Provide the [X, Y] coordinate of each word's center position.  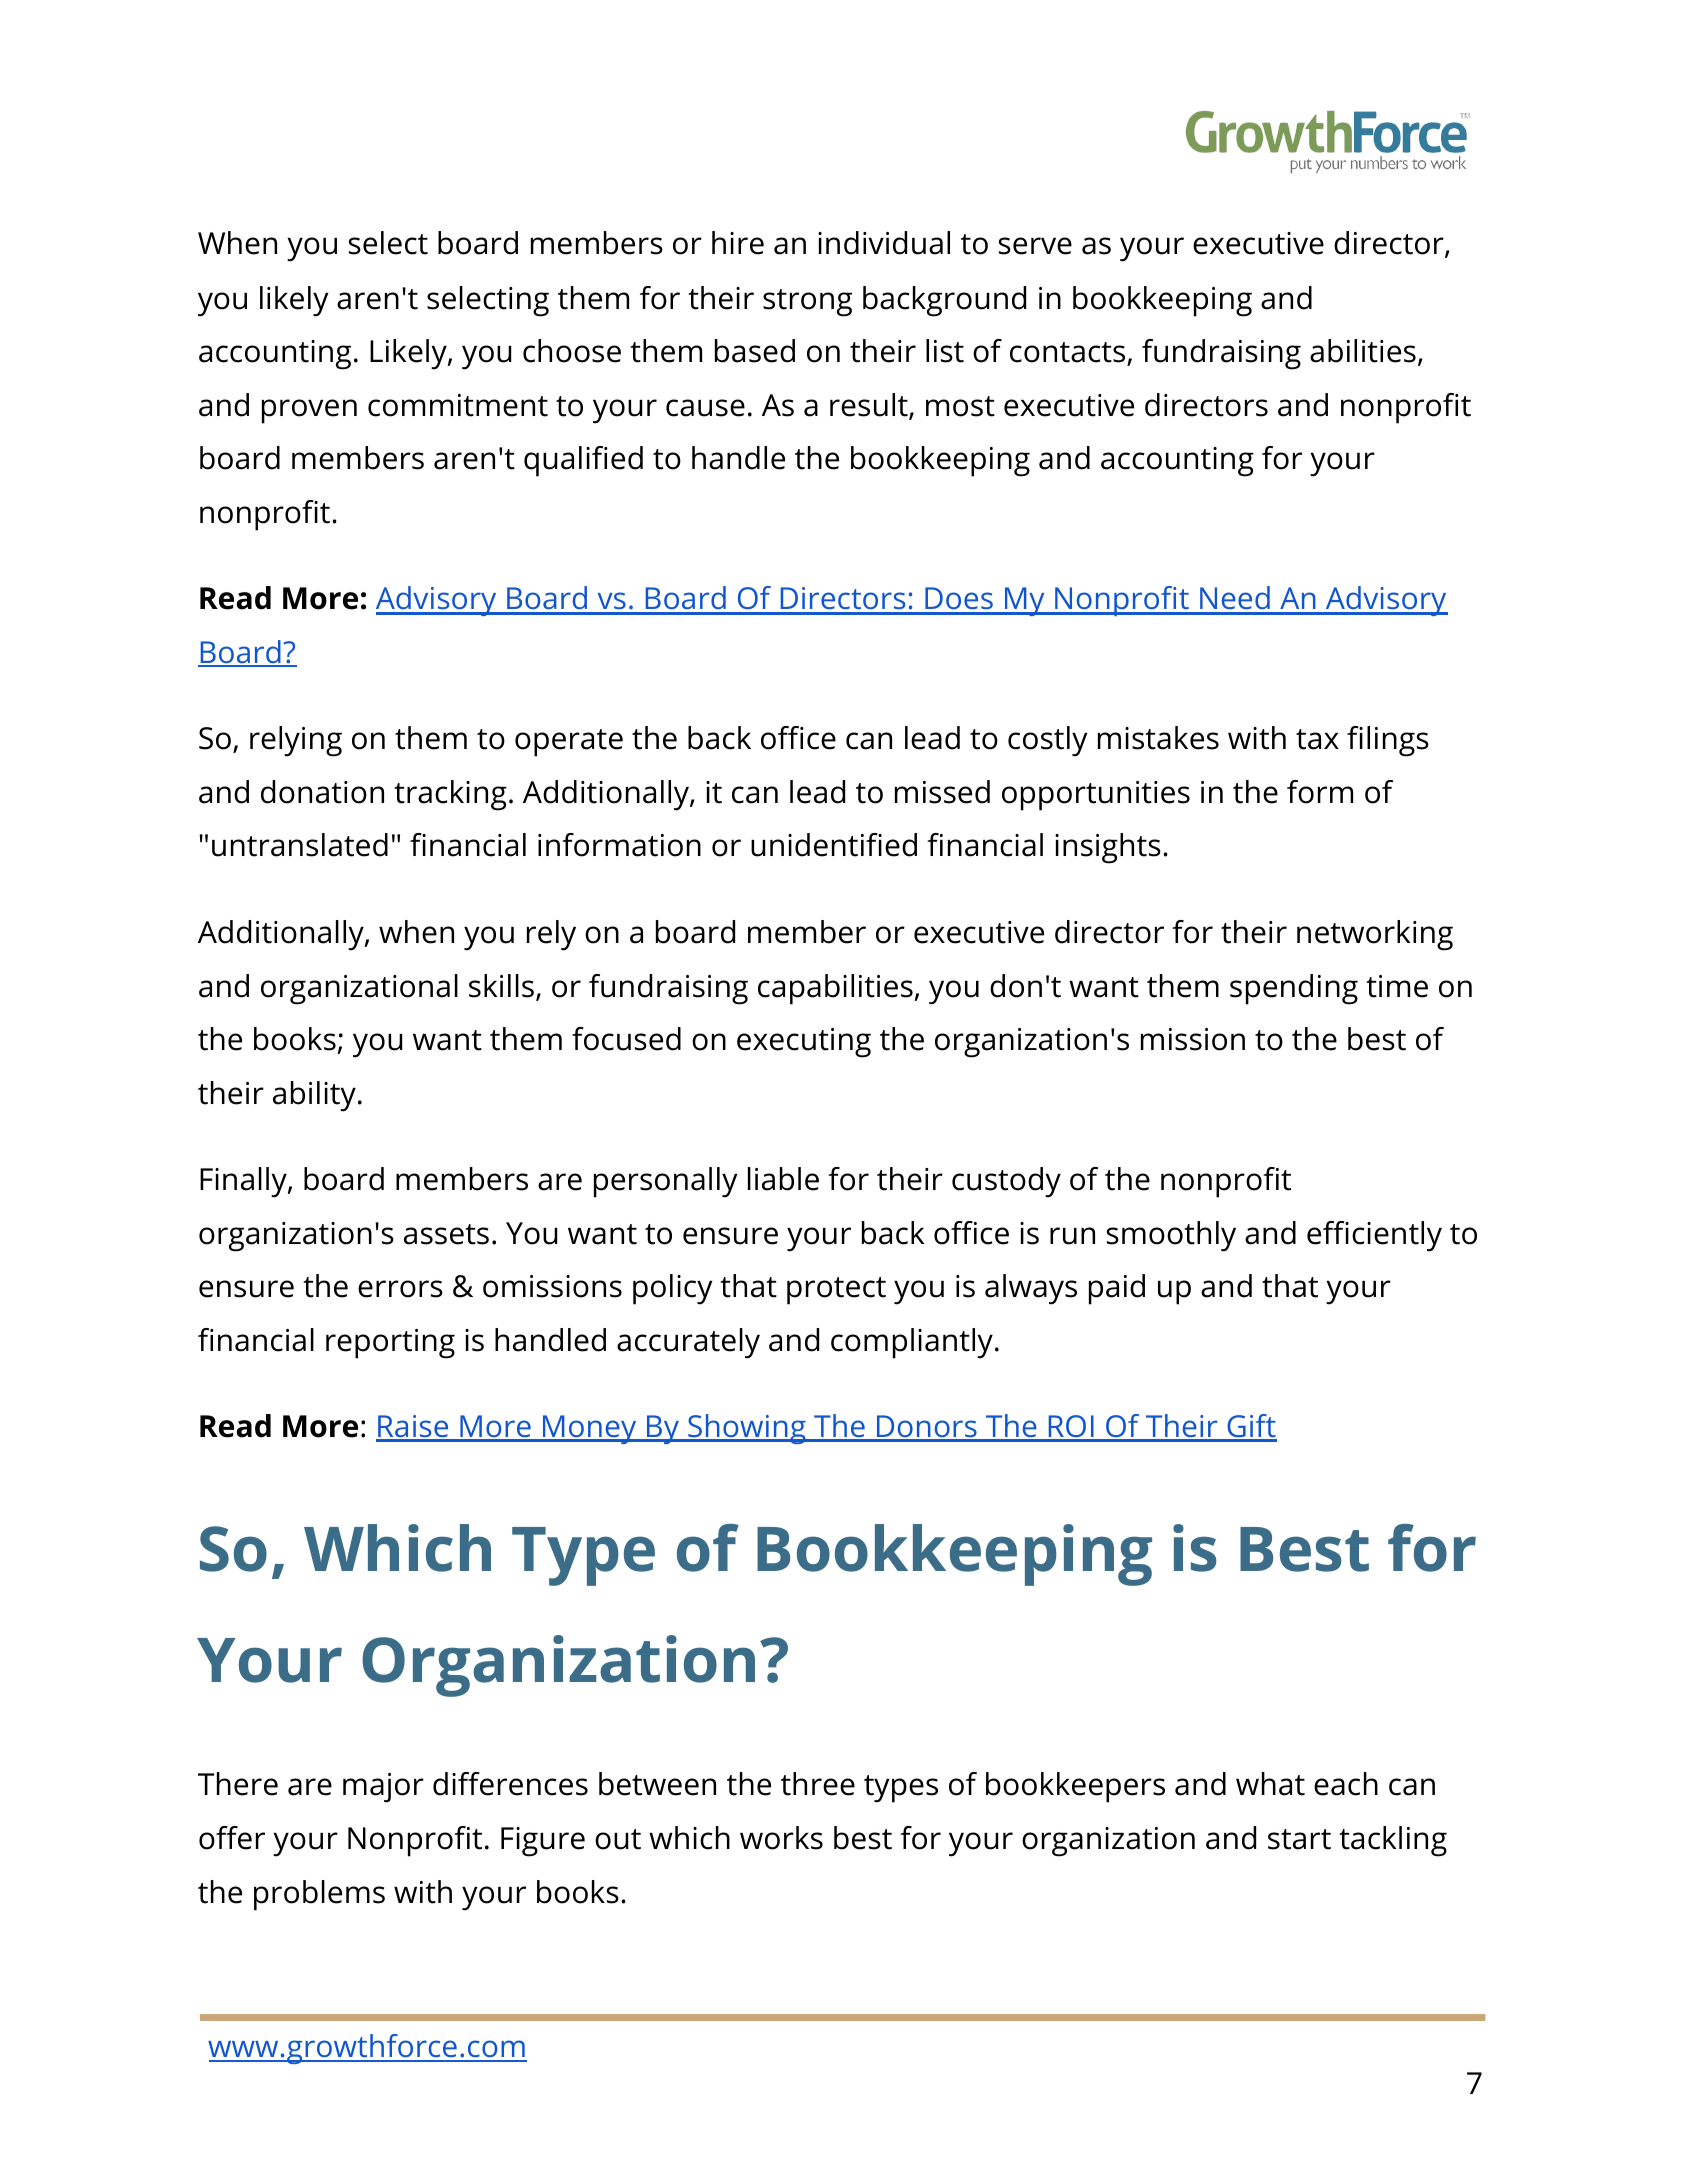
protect [836, 1291]
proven [309, 411]
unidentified [834, 845]
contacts [1069, 353]
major [383, 1788]
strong [807, 303]
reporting [390, 1344]
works [781, 1838]
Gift [1251, 1427]
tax [1317, 739]
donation [322, 792]
